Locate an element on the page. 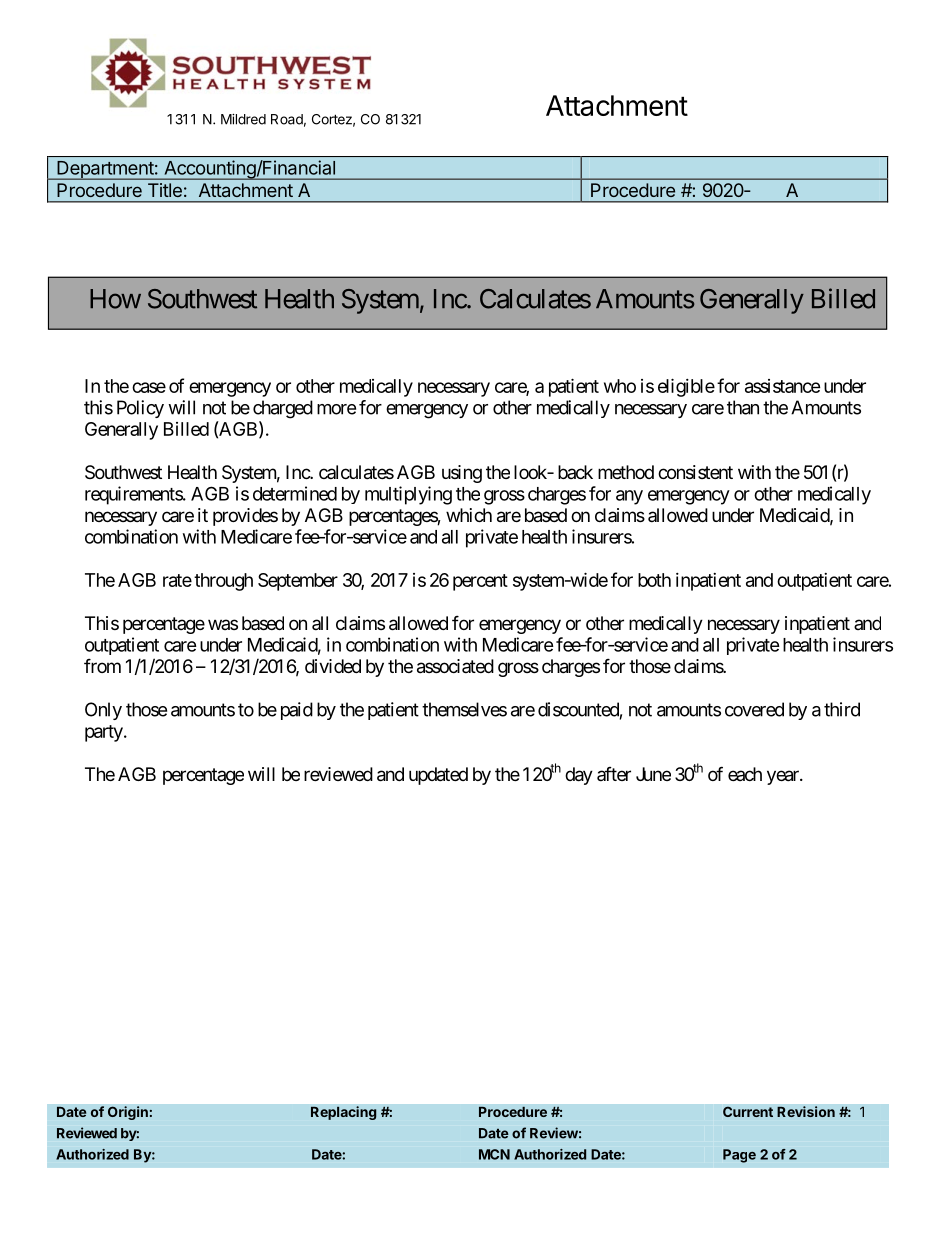 The width and height of the page is (952, 1233). than is located at coordinates (743, 407).
